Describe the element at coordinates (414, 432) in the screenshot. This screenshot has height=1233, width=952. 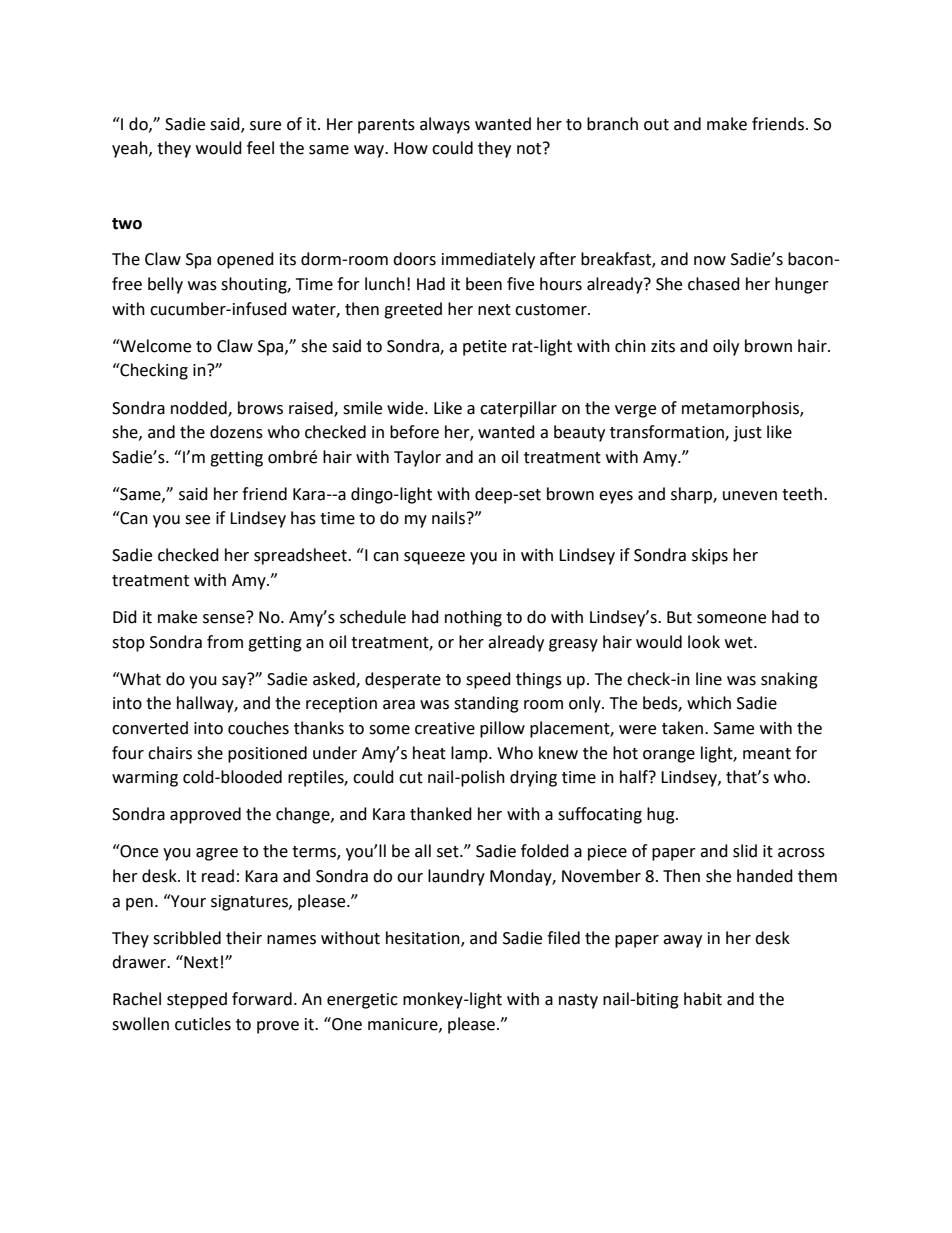
I see `before` at that location.
